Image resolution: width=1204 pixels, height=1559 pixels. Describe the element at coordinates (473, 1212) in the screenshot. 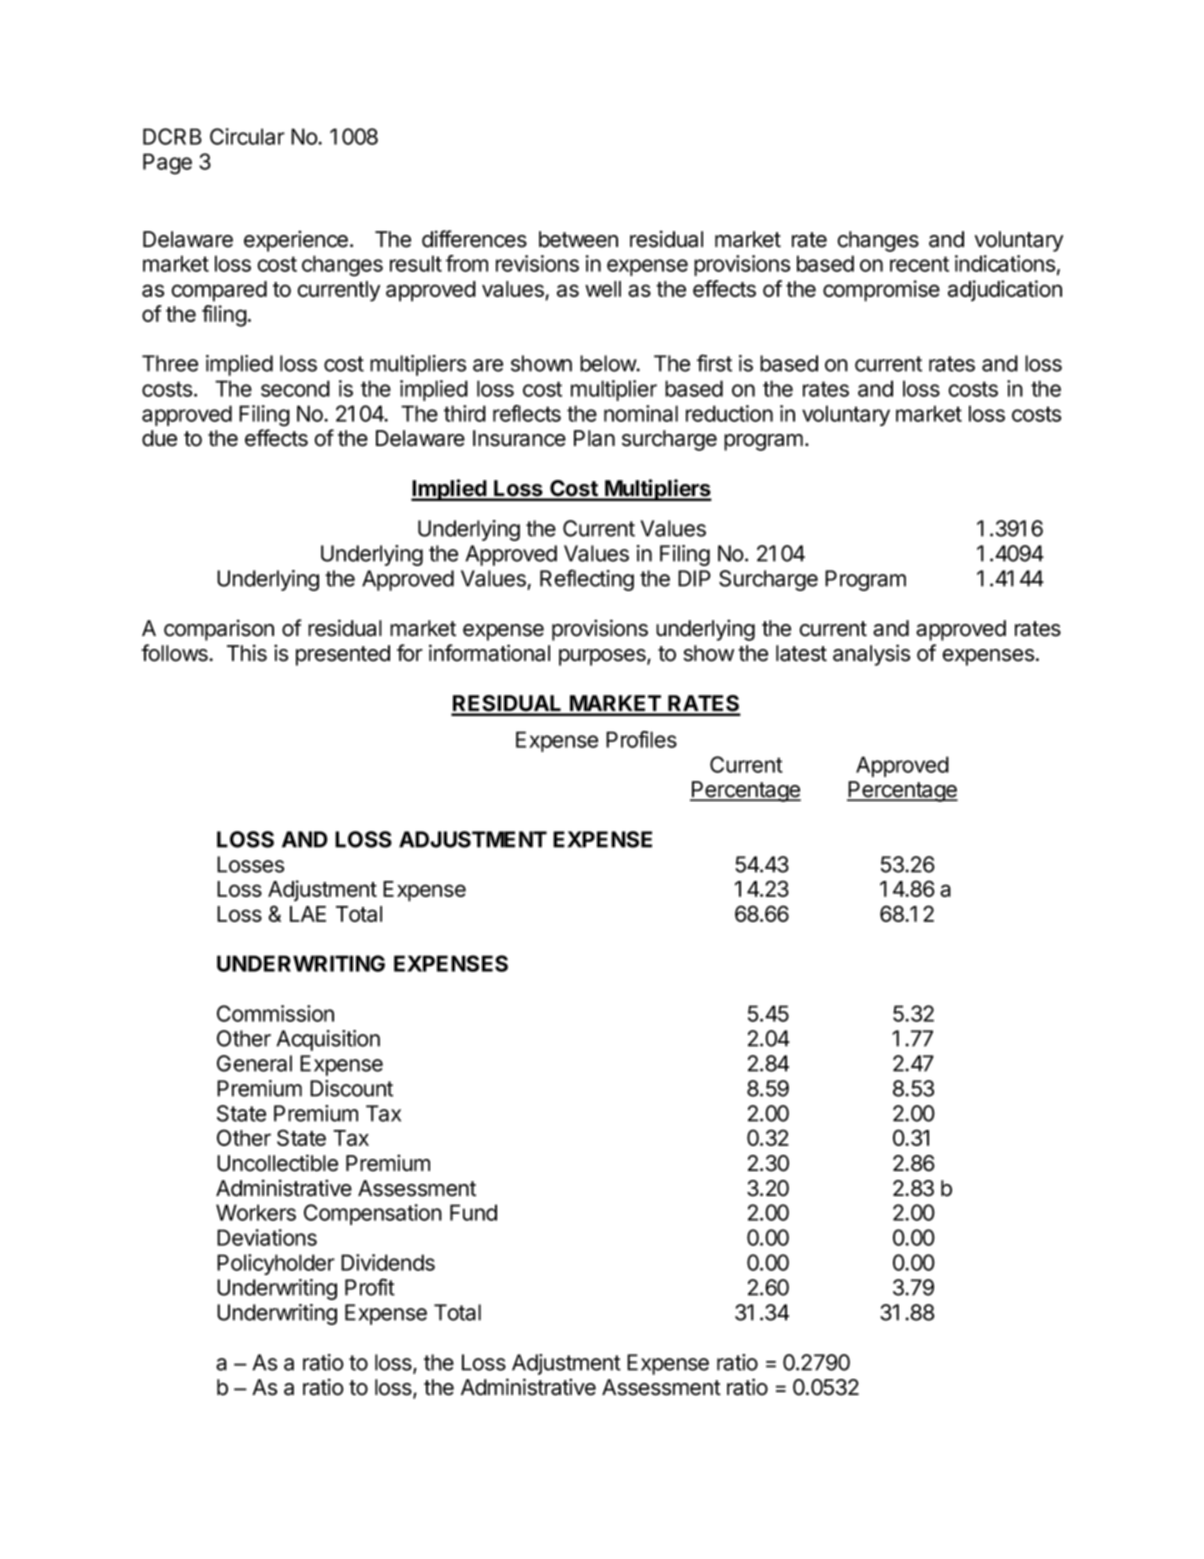

I see `Fund` at that location.
